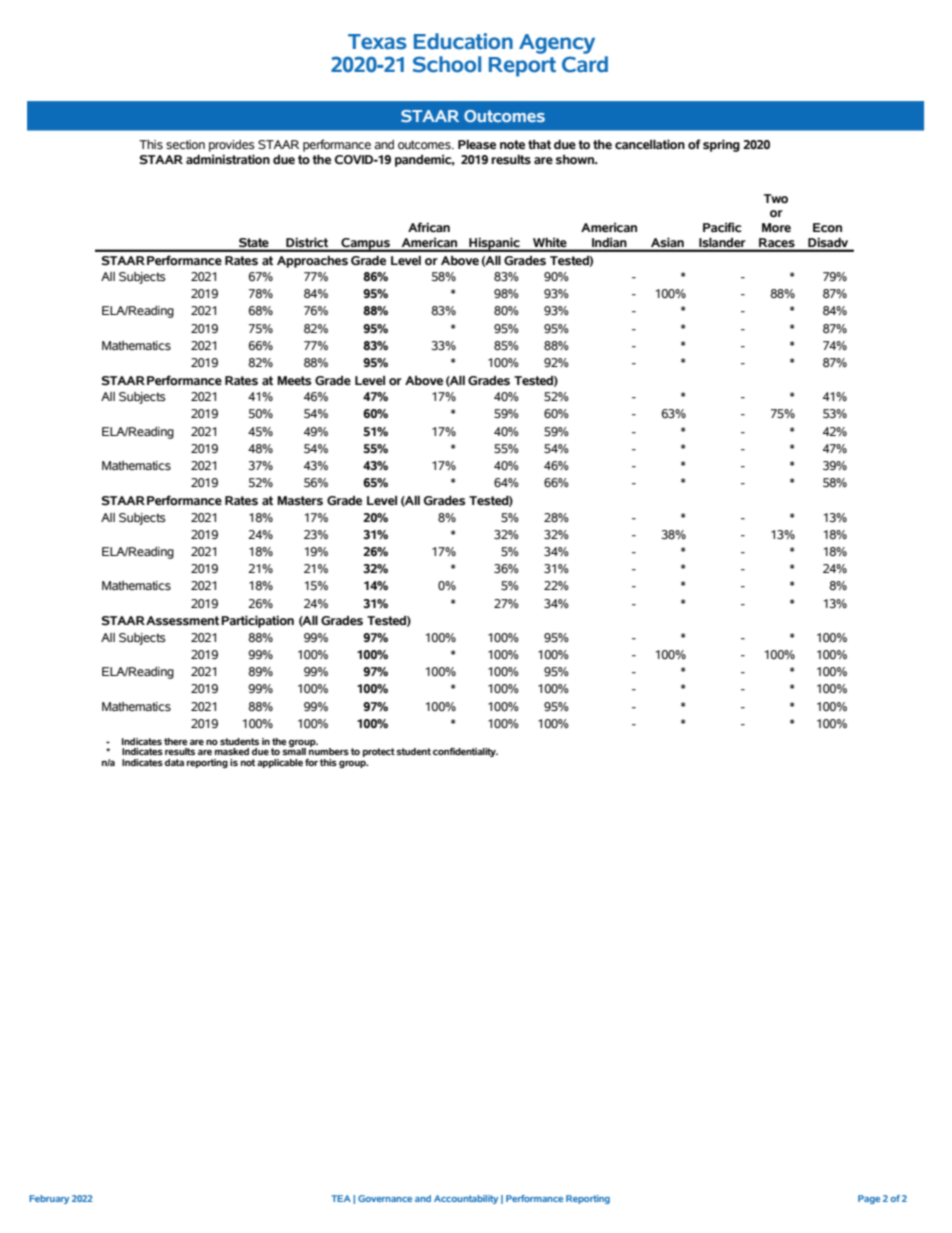  What do you see at coordinates (257, 621) in the screenshot?
I see `Participation` at bounding box center [257, 621].
